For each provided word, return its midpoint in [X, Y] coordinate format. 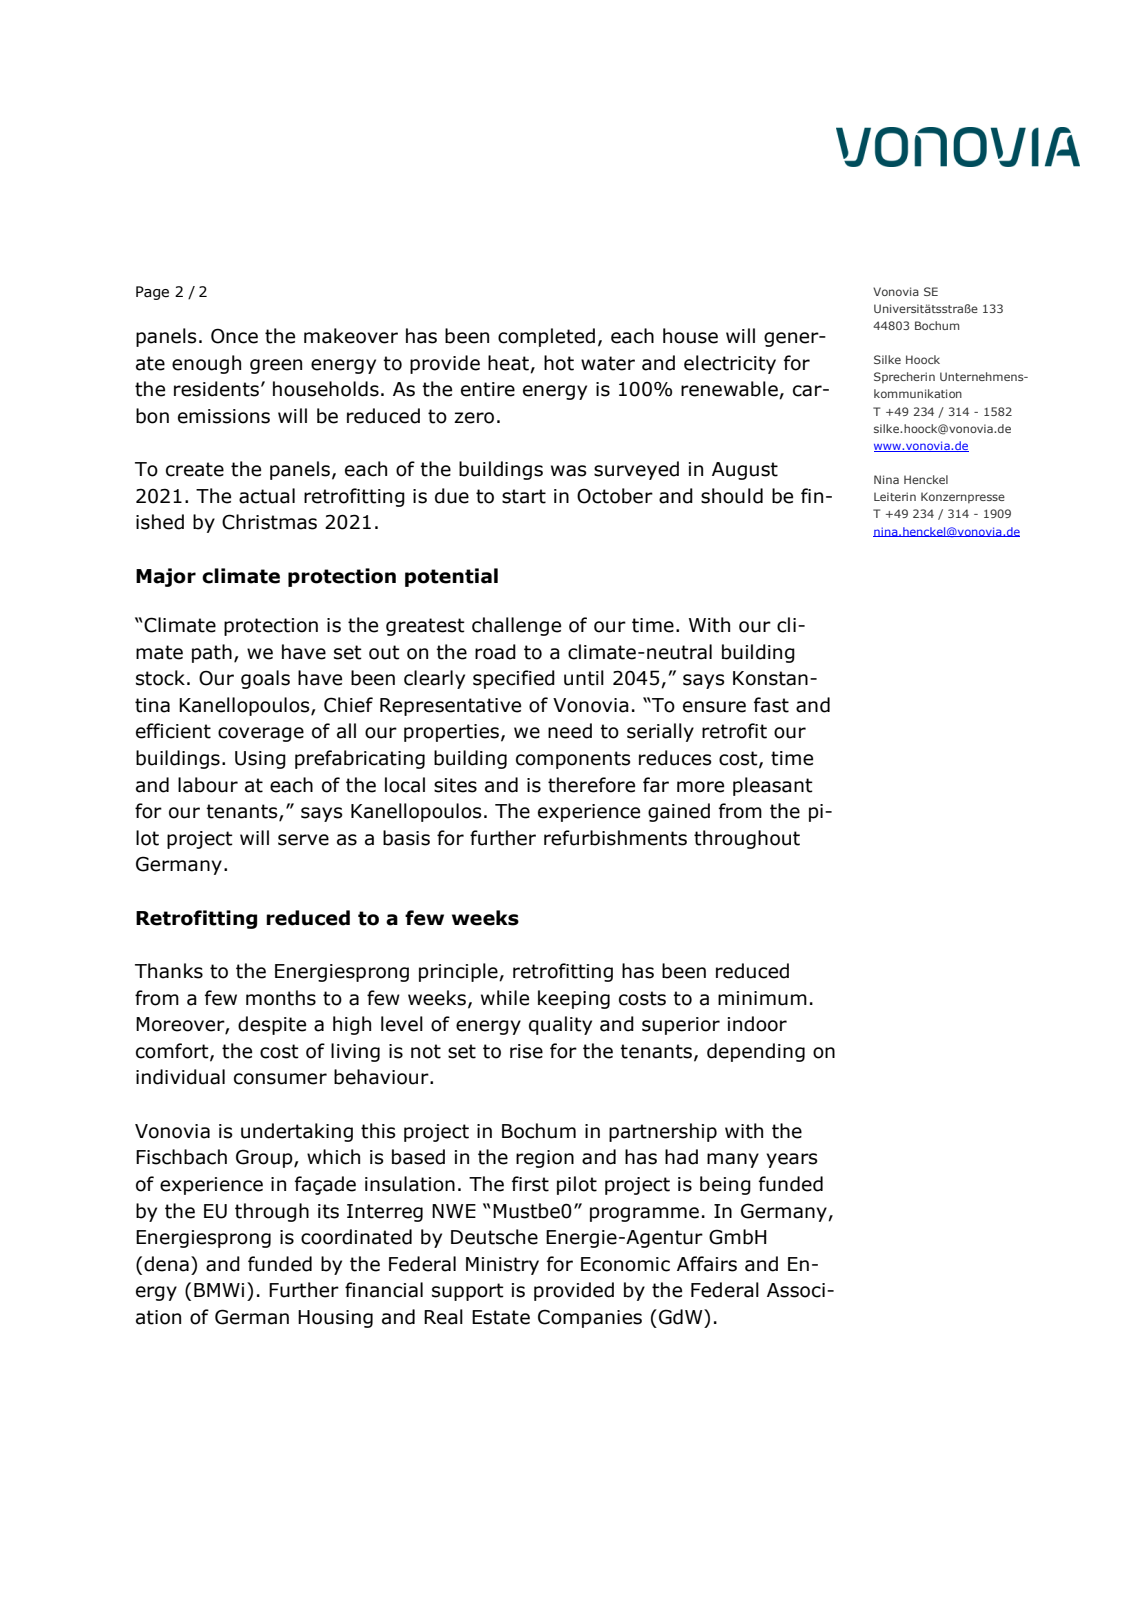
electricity [730, 364]
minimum [762, 998]
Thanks [169, 971]
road [495, 652]
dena [166, 1264]
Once [234, 336]
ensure [714, 707]
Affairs [707, 1264]
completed [546, 337]
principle [459, 972]
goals [265, 679]
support [468, 1292]
